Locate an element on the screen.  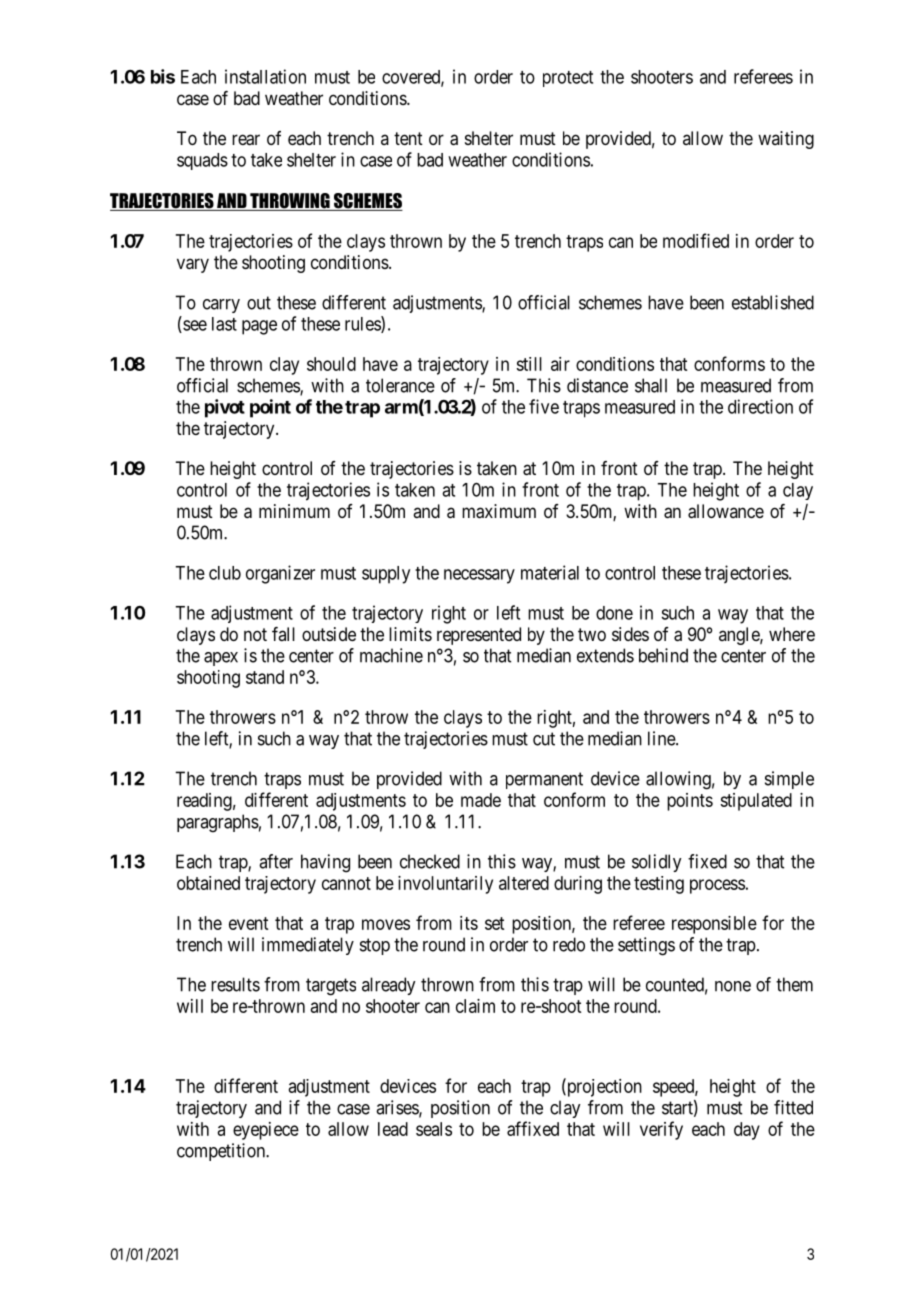
fall is located at coordinates (283, 634).
